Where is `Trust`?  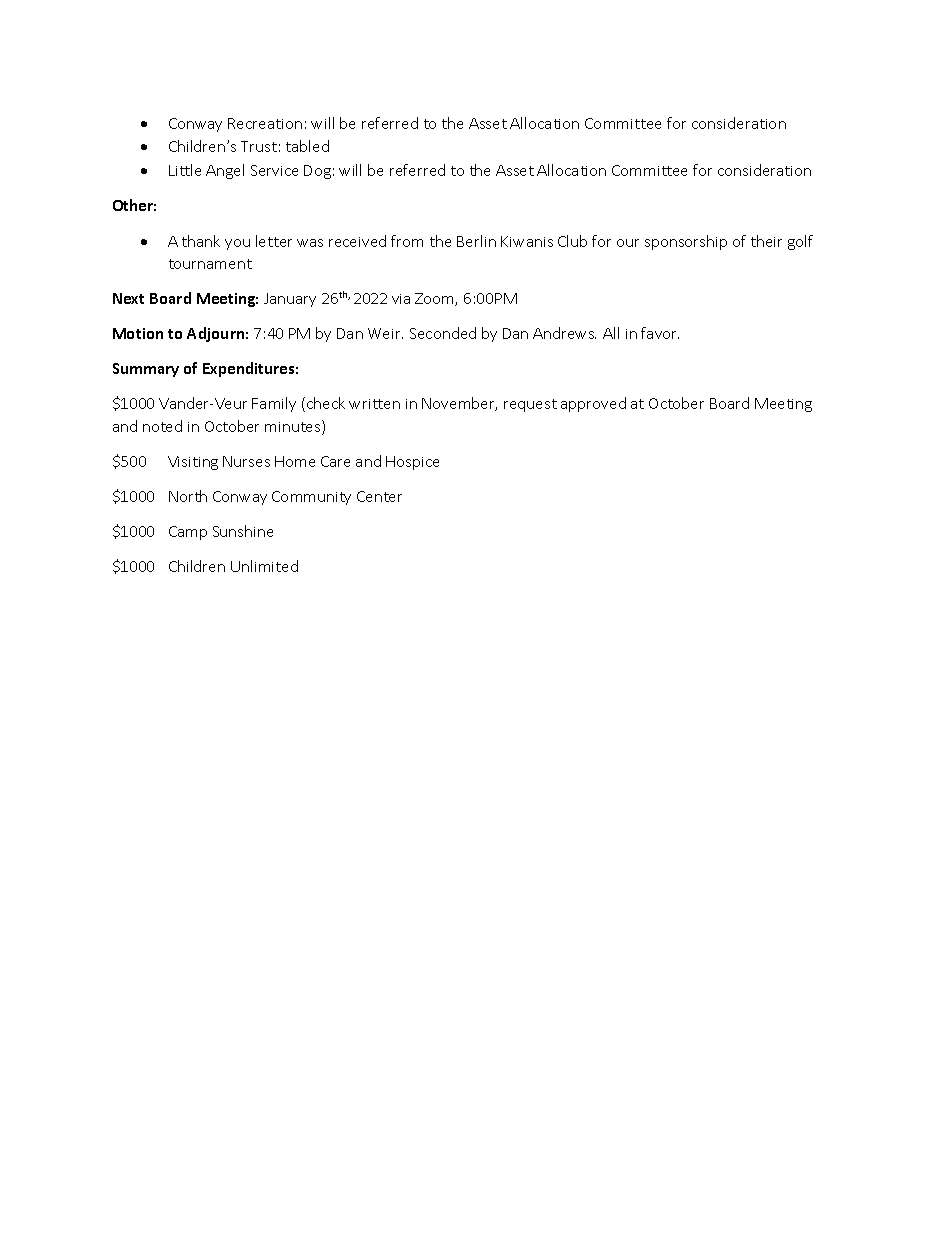
Trust is located at coordinates (259, 146).
